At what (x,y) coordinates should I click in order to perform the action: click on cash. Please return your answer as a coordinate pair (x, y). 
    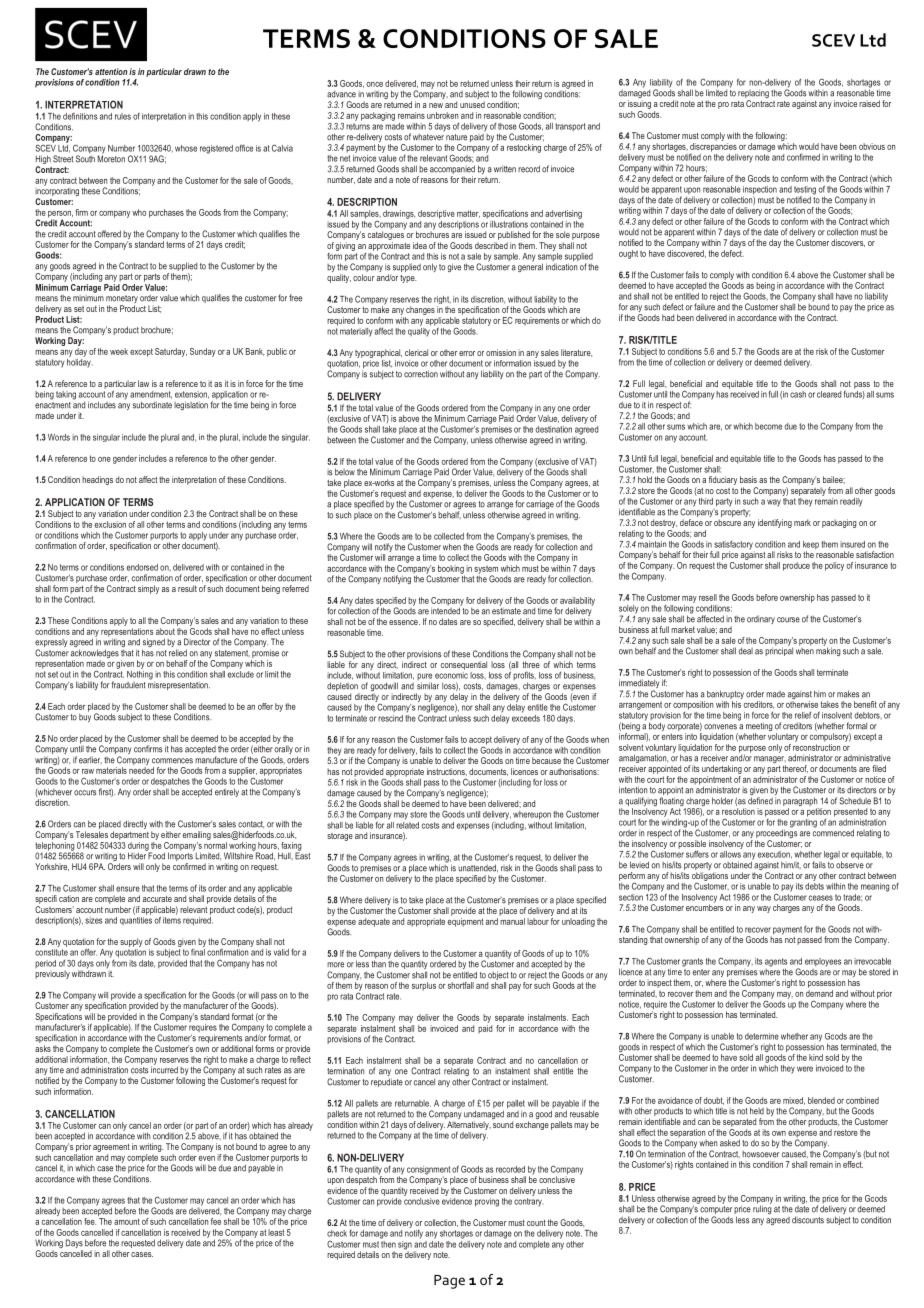
    Looking at the image, I should click on (798, 394).
